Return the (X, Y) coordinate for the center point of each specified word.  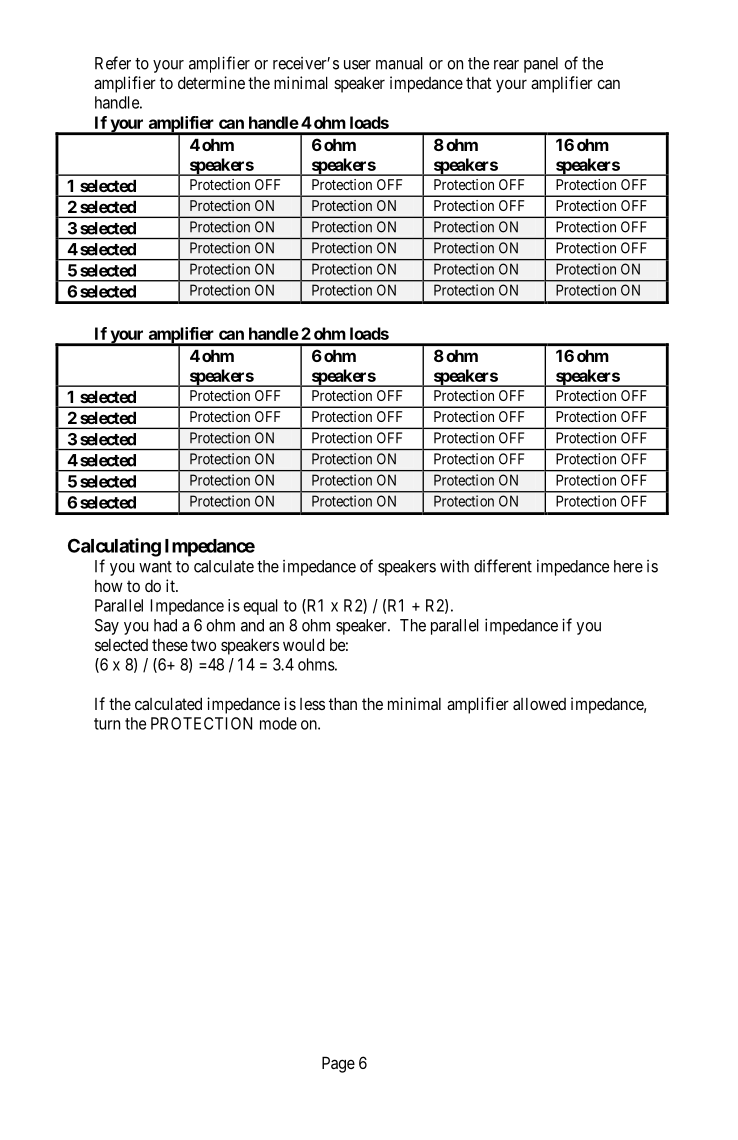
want (155, 567)
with (454, 566)
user (357, 65)
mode (278, 723)
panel (541, 65)
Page (338, 1064)
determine (211, 82)
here (628, 566)
